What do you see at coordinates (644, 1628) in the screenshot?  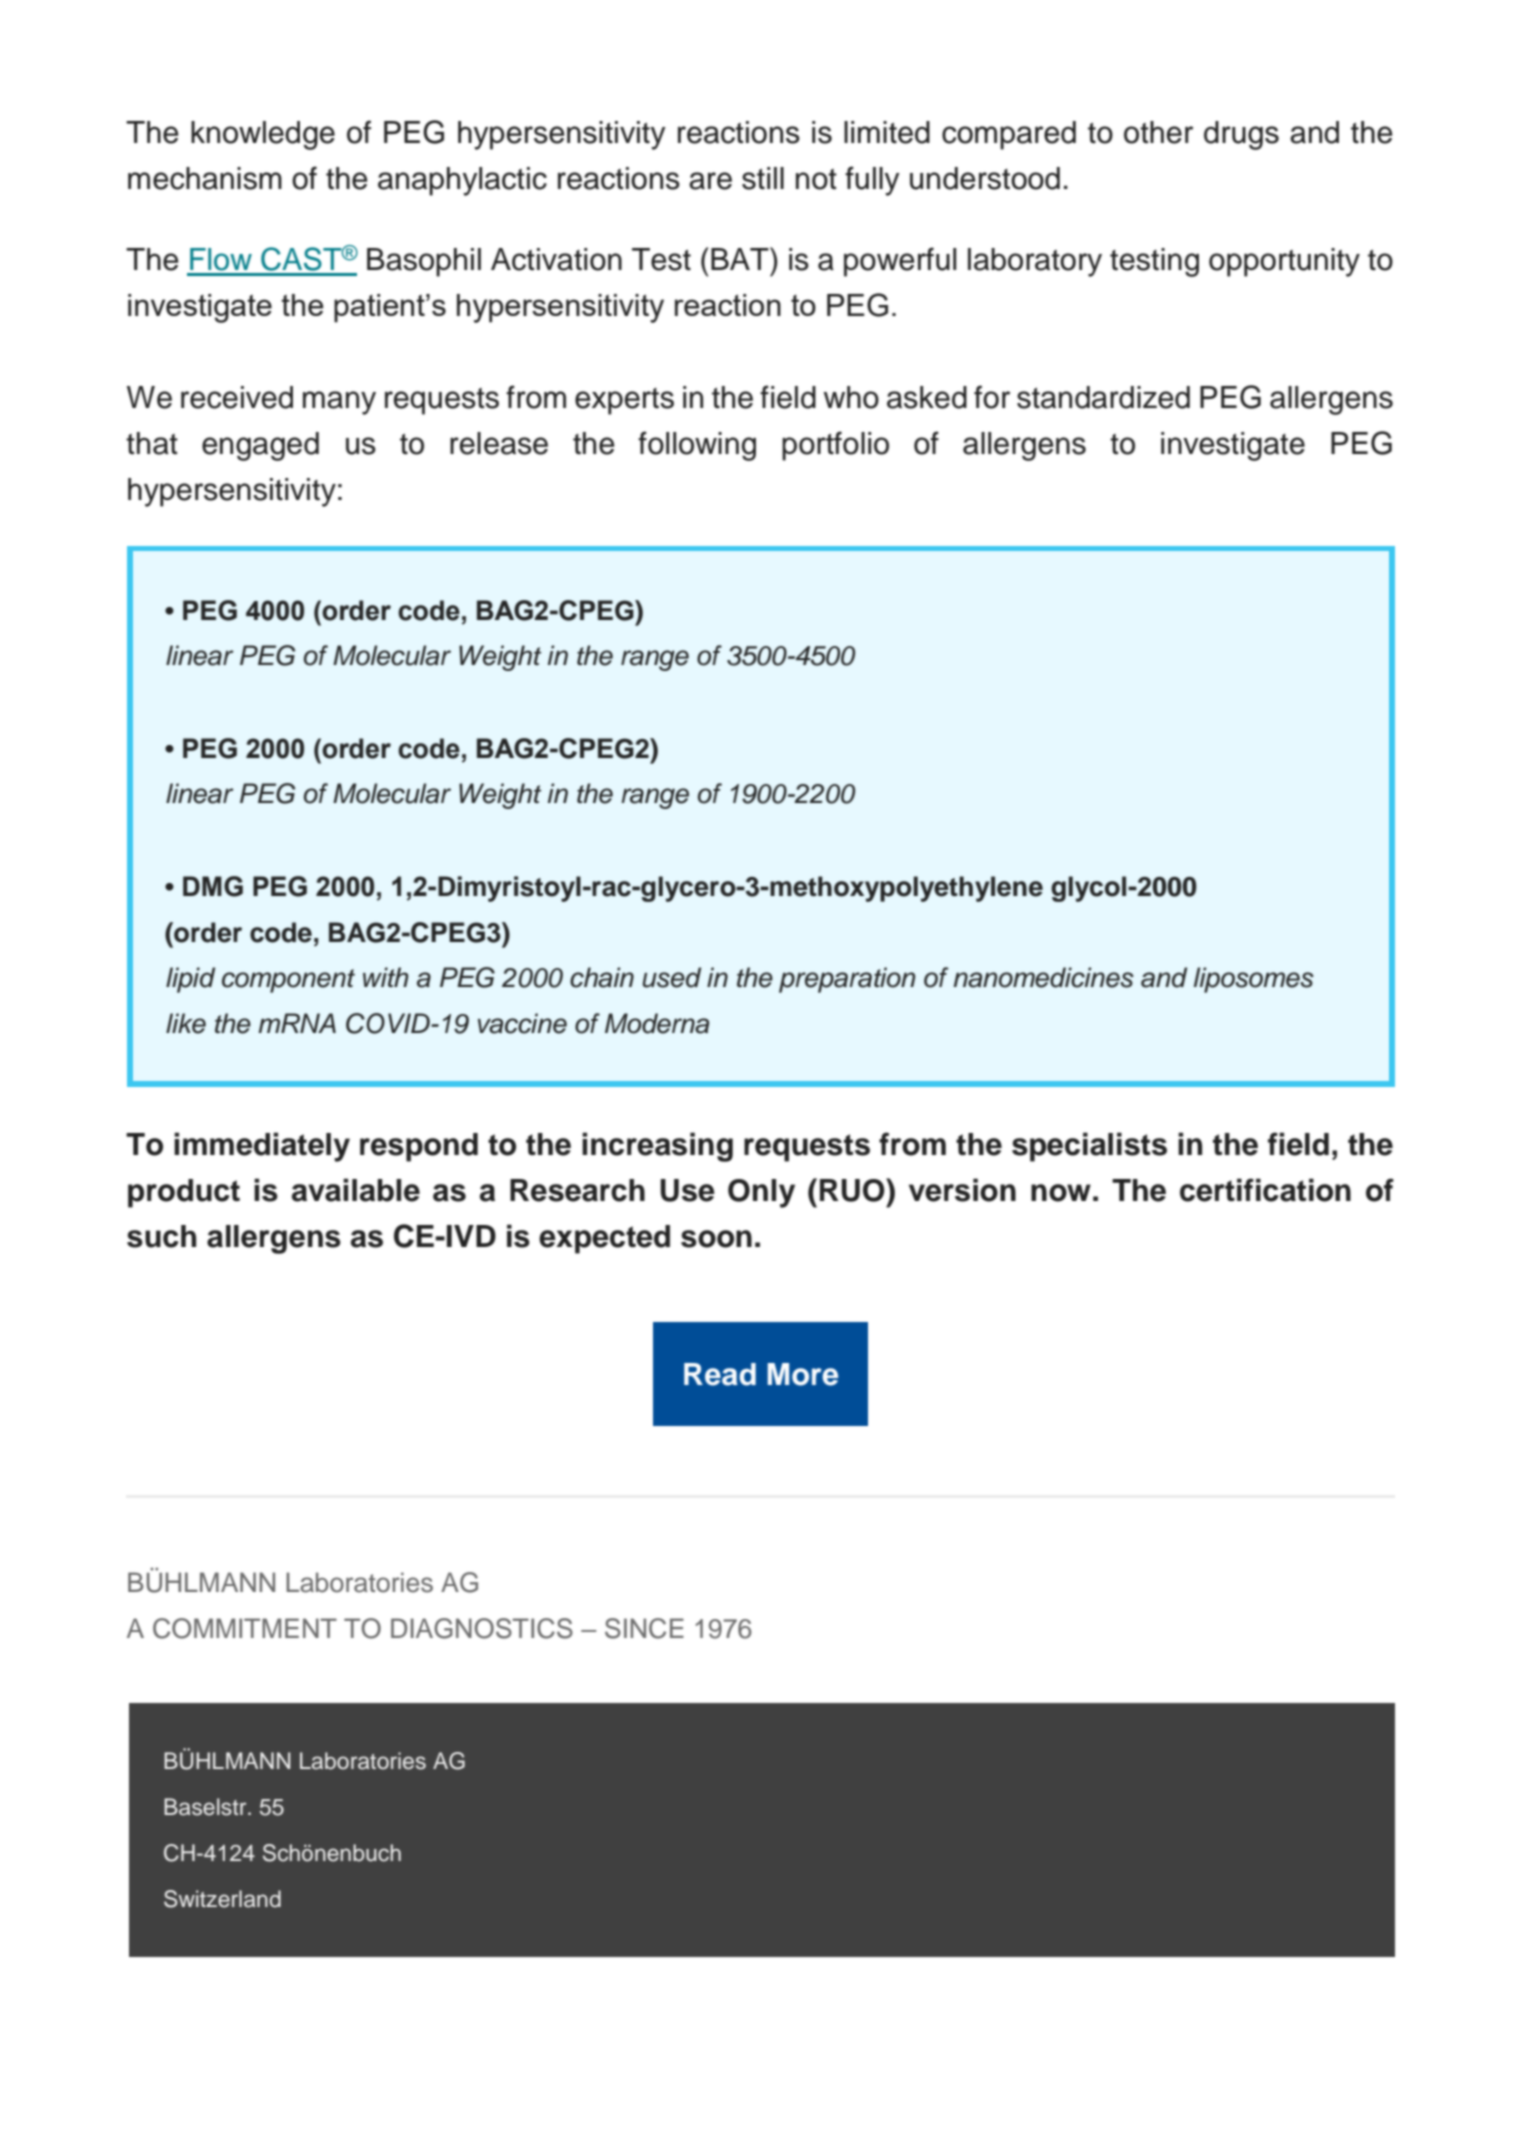 I see `SINCE` at bounding box center [644, 1628].
